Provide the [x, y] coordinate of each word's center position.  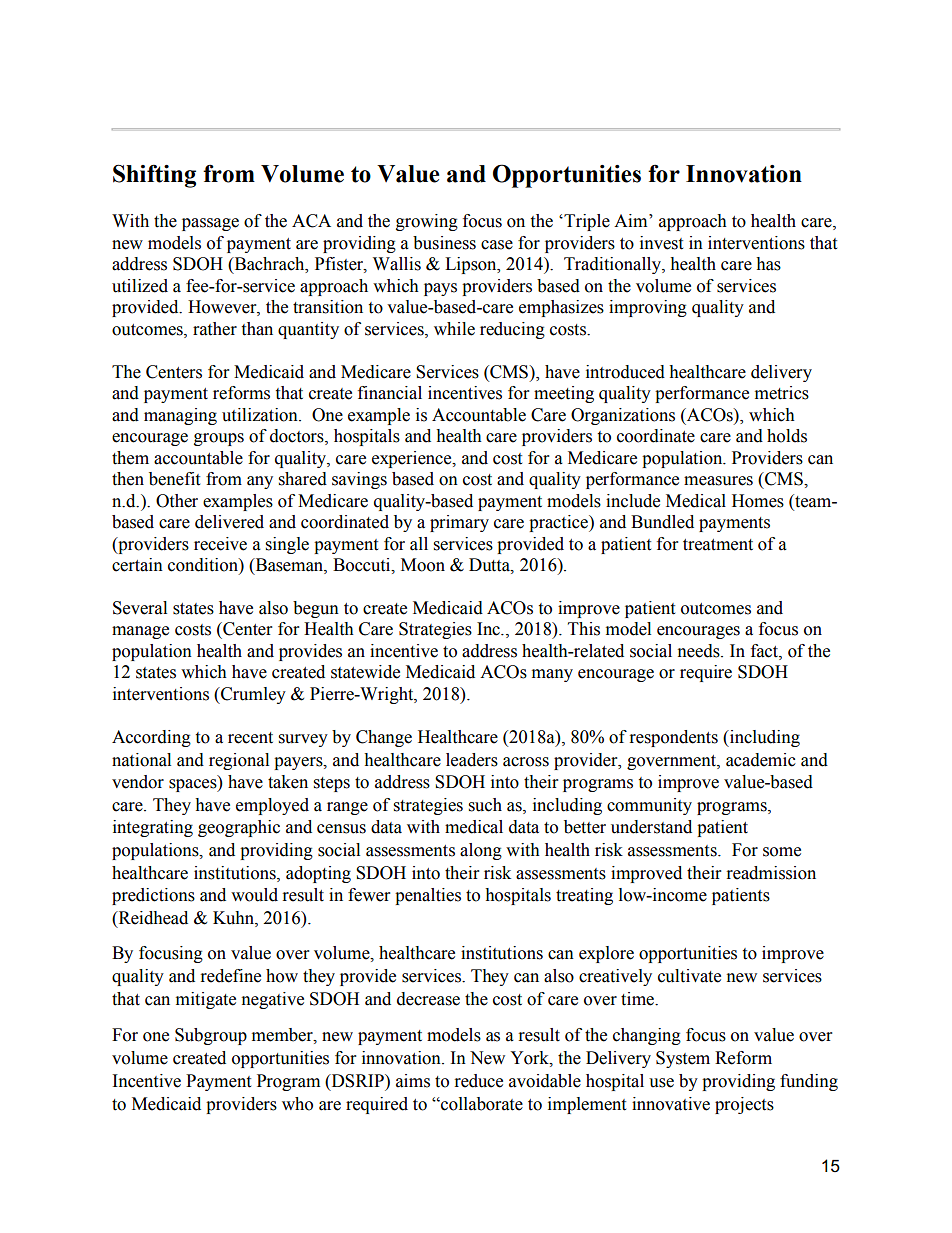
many [552, 675]
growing [427, 222]
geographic [239, 828]
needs [700, 651]
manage [140, 632]
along [481, 851]
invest [661, 243]
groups [219, 439]
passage [210, 224]
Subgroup [211, 1036]
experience [413, 459]
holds [787, 436]
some [782, 852]
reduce [479, 1081]
